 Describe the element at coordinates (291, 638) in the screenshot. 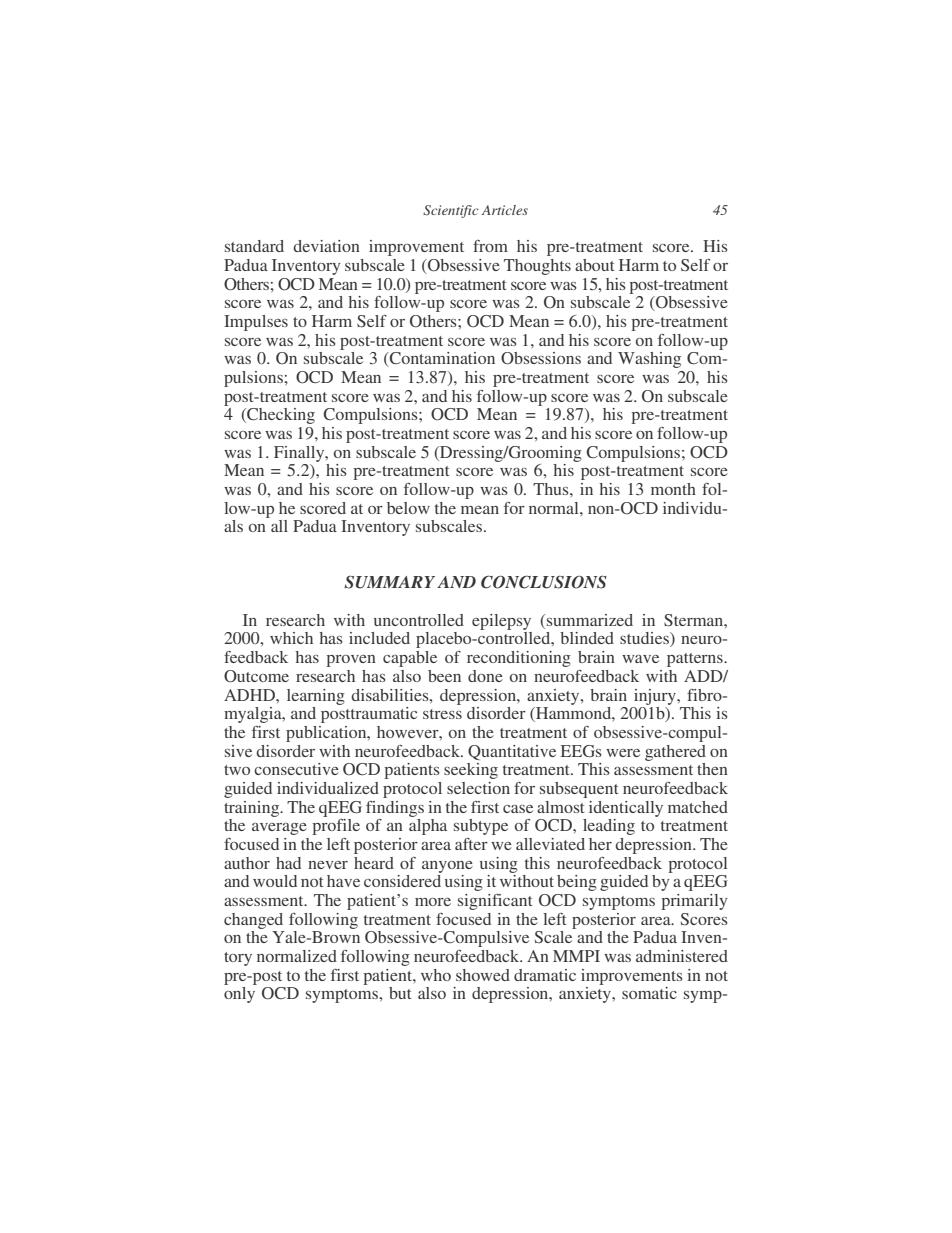

I see `which` at that location.
